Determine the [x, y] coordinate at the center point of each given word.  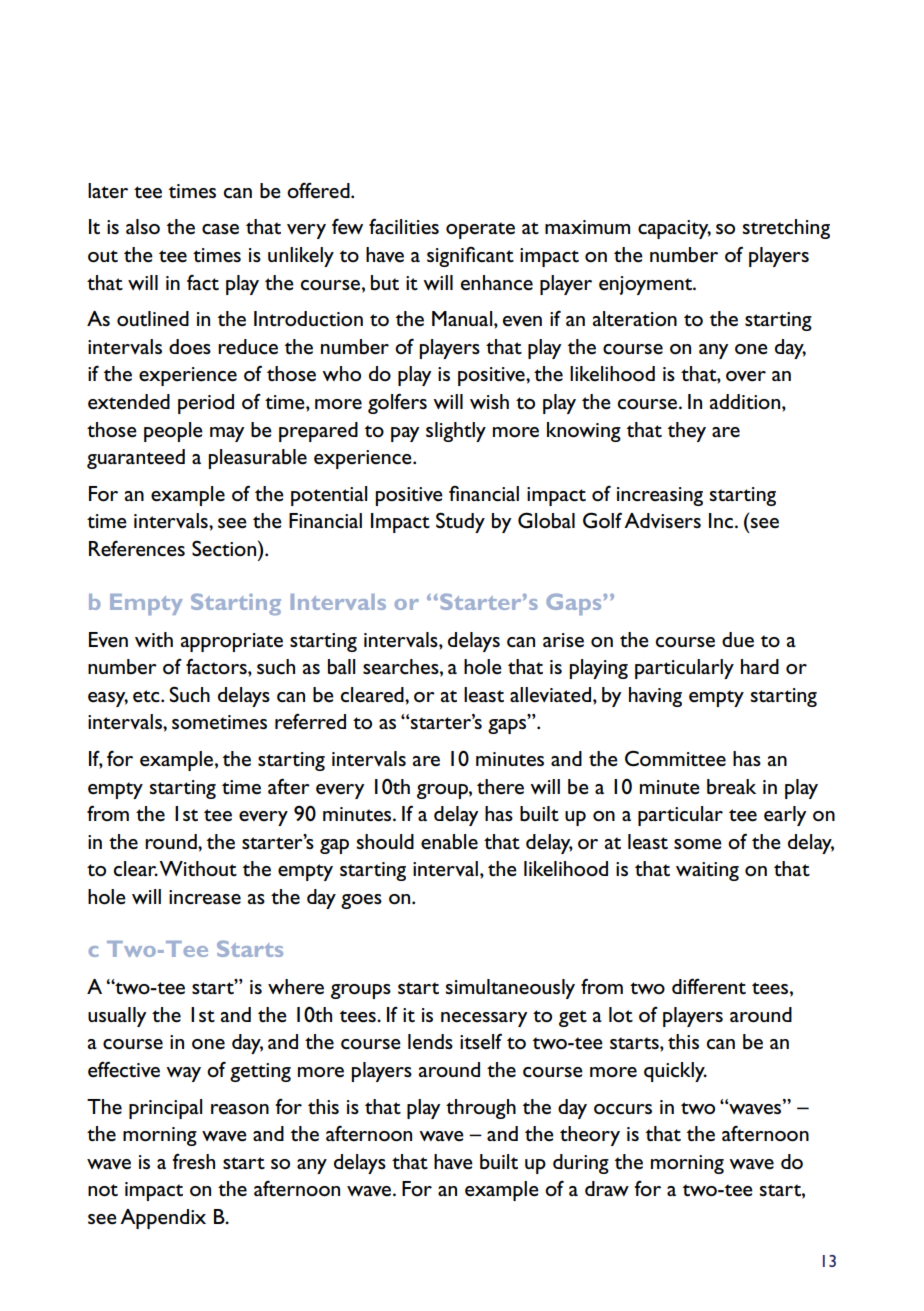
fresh [193, 1161]
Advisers [662, 521]
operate [480, 230]
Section [224, 549]
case [220, 229]
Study [460, 522]
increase [205, 897]
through [481, 1109]
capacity [674, 229]
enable [449, 842]
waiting [707, 871]
